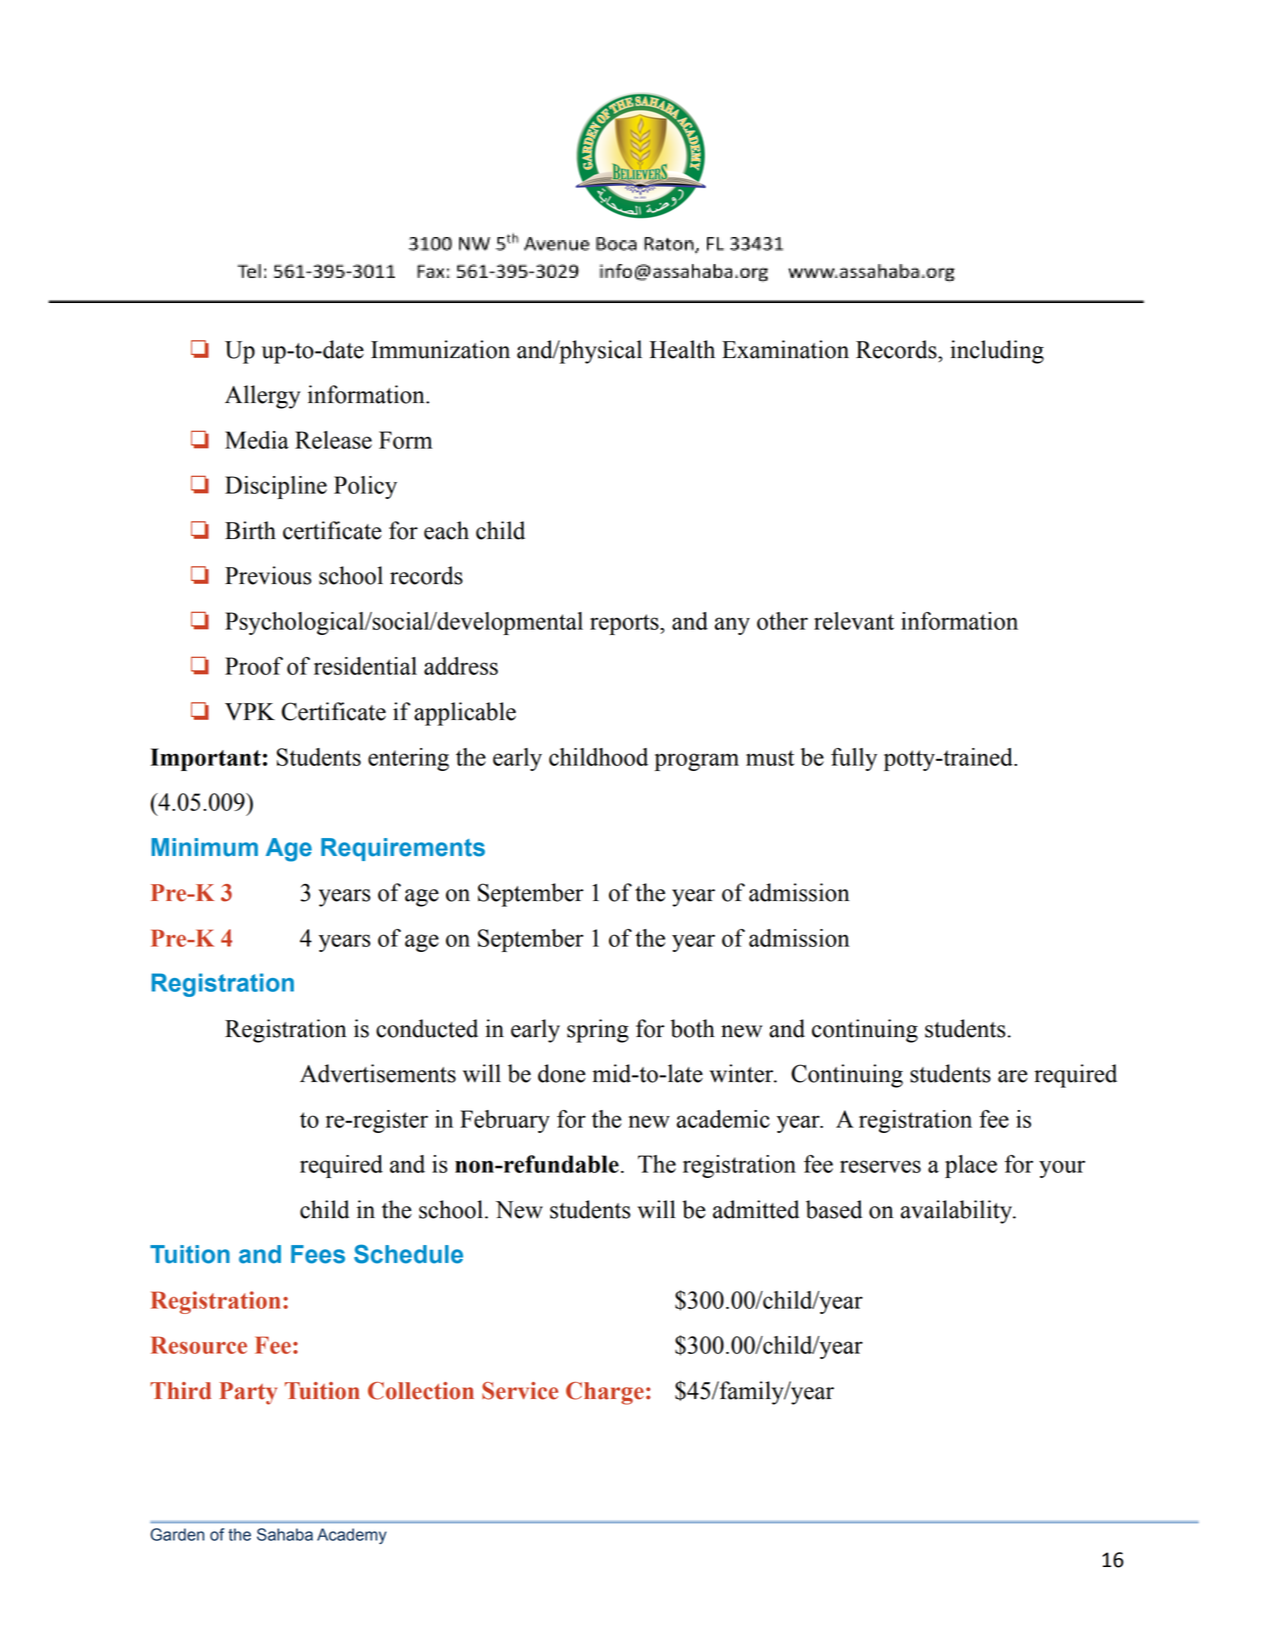 Image resolution: width=1274 pixels, height=1648 pixels. What do you see at coordinates (262, 397) in the screenshot?
I see `Allergy` at bounding box center [262, 397].
